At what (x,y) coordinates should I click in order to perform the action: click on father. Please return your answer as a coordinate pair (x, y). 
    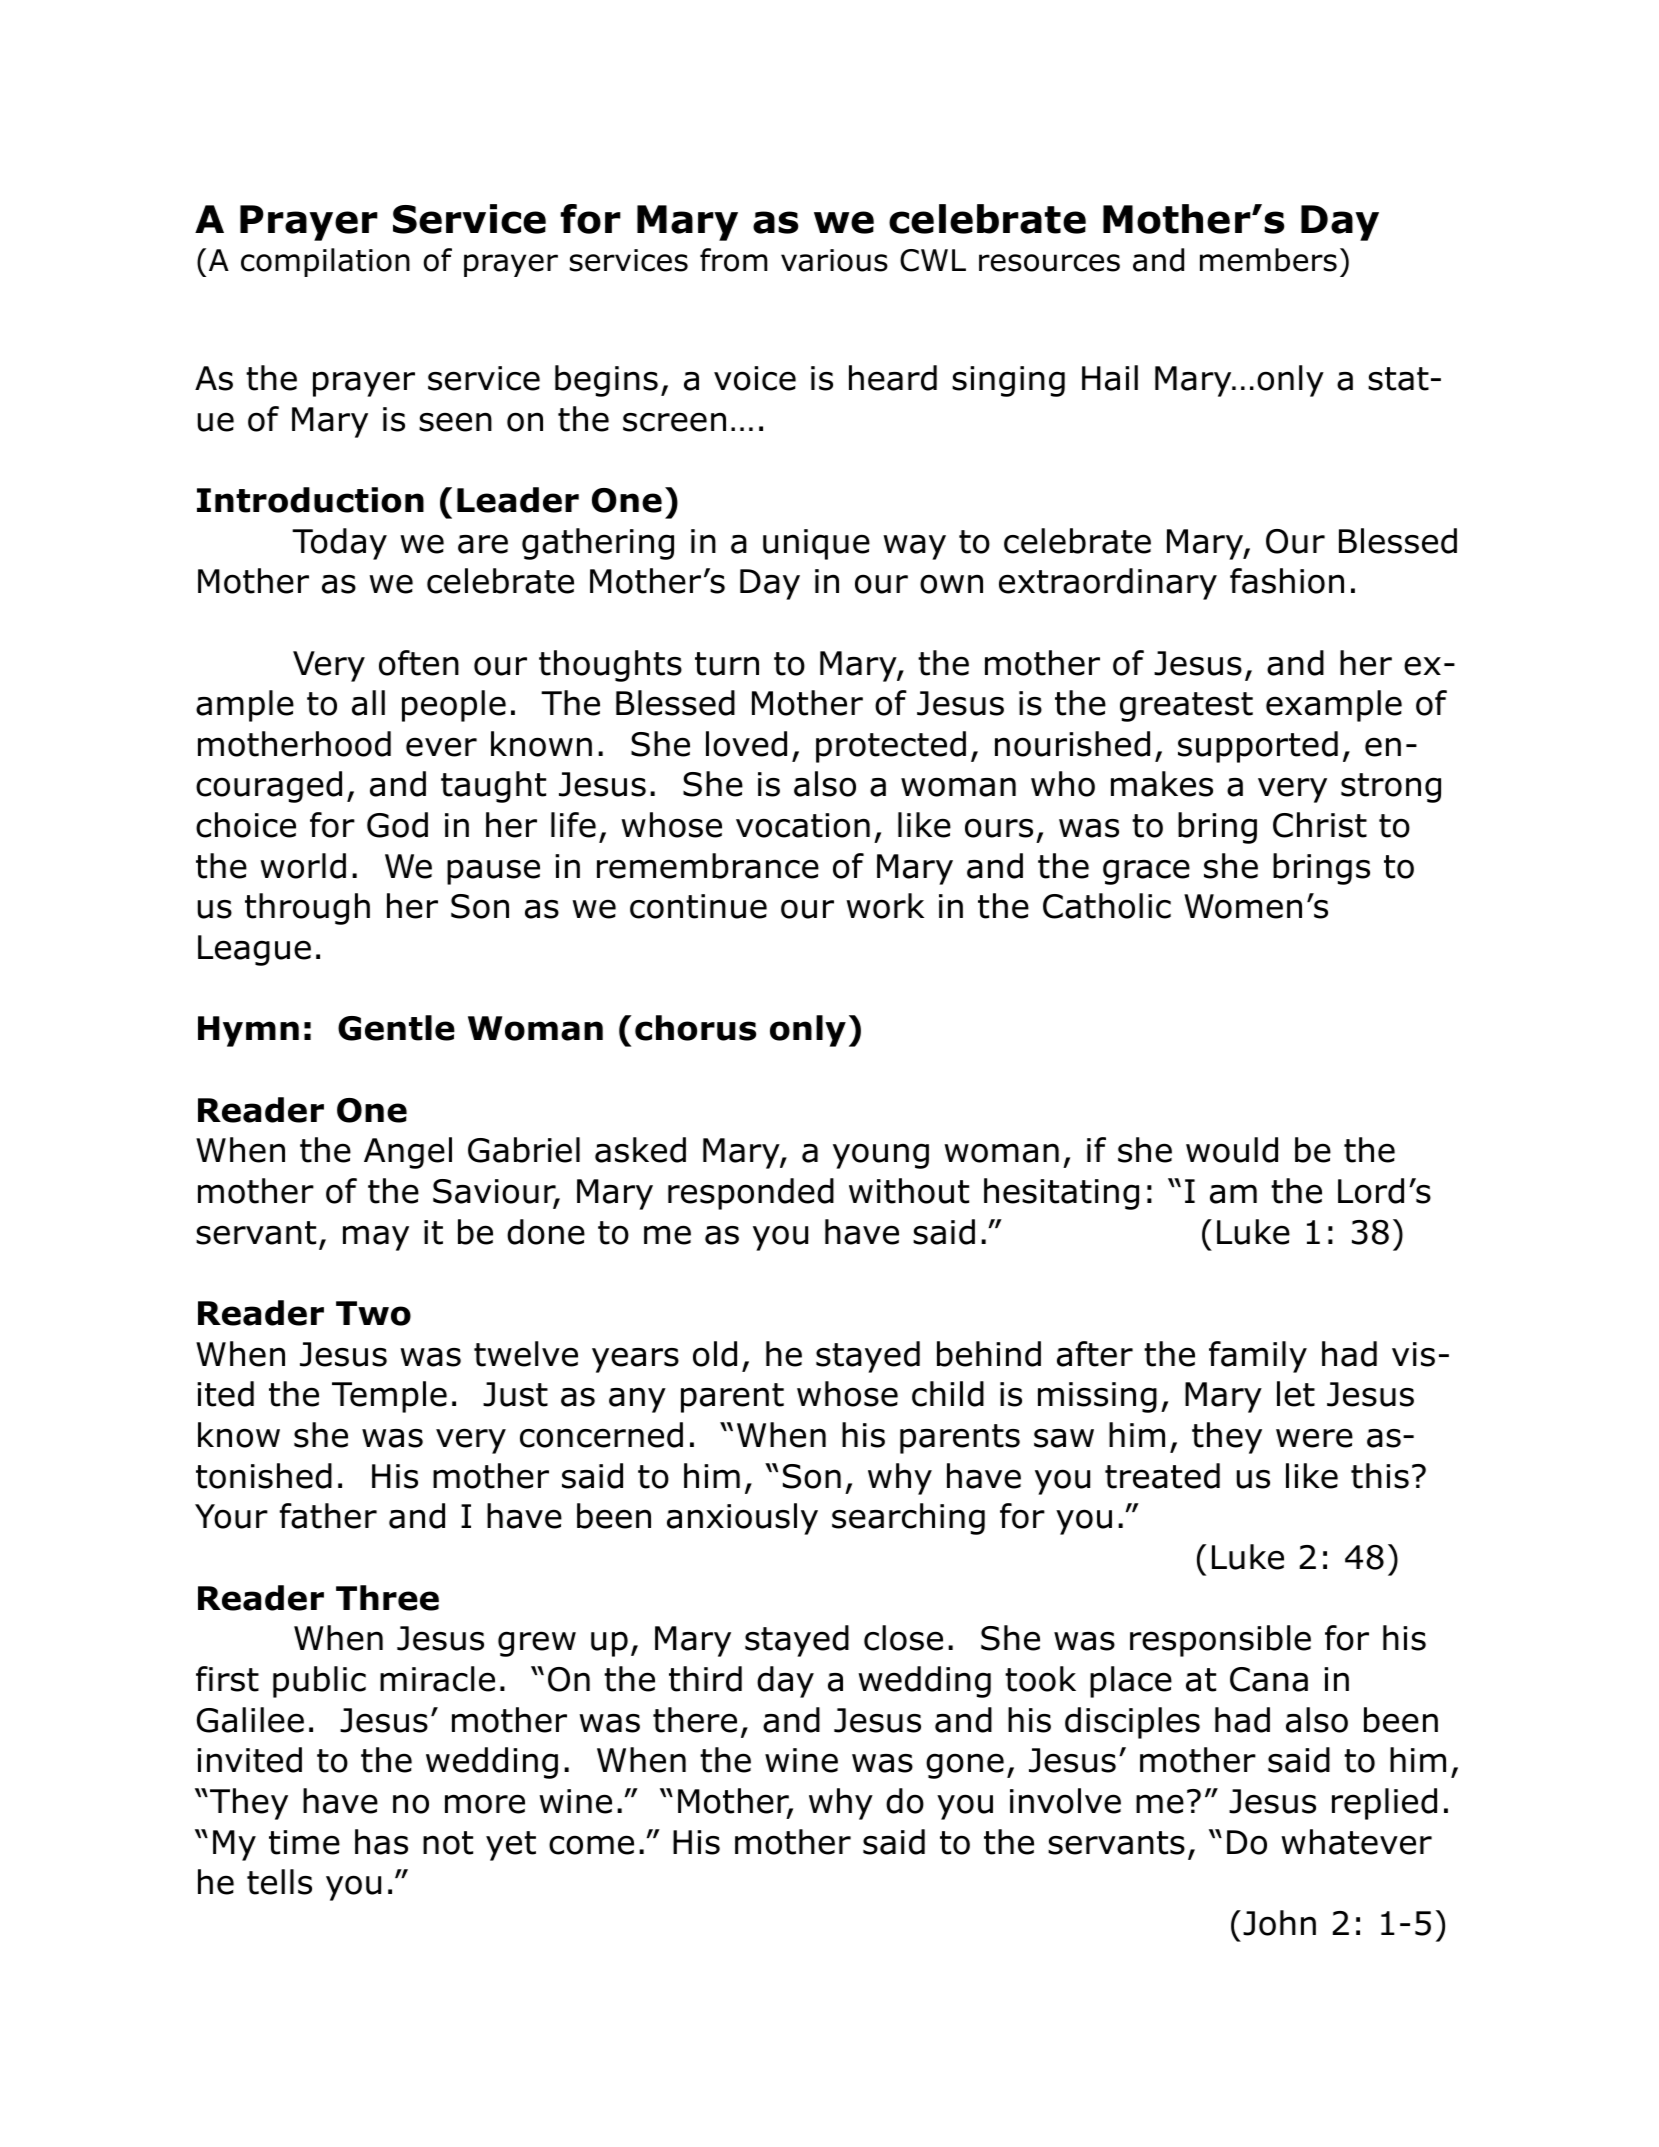
    Looking at the image, I should click on (328, 1516).
